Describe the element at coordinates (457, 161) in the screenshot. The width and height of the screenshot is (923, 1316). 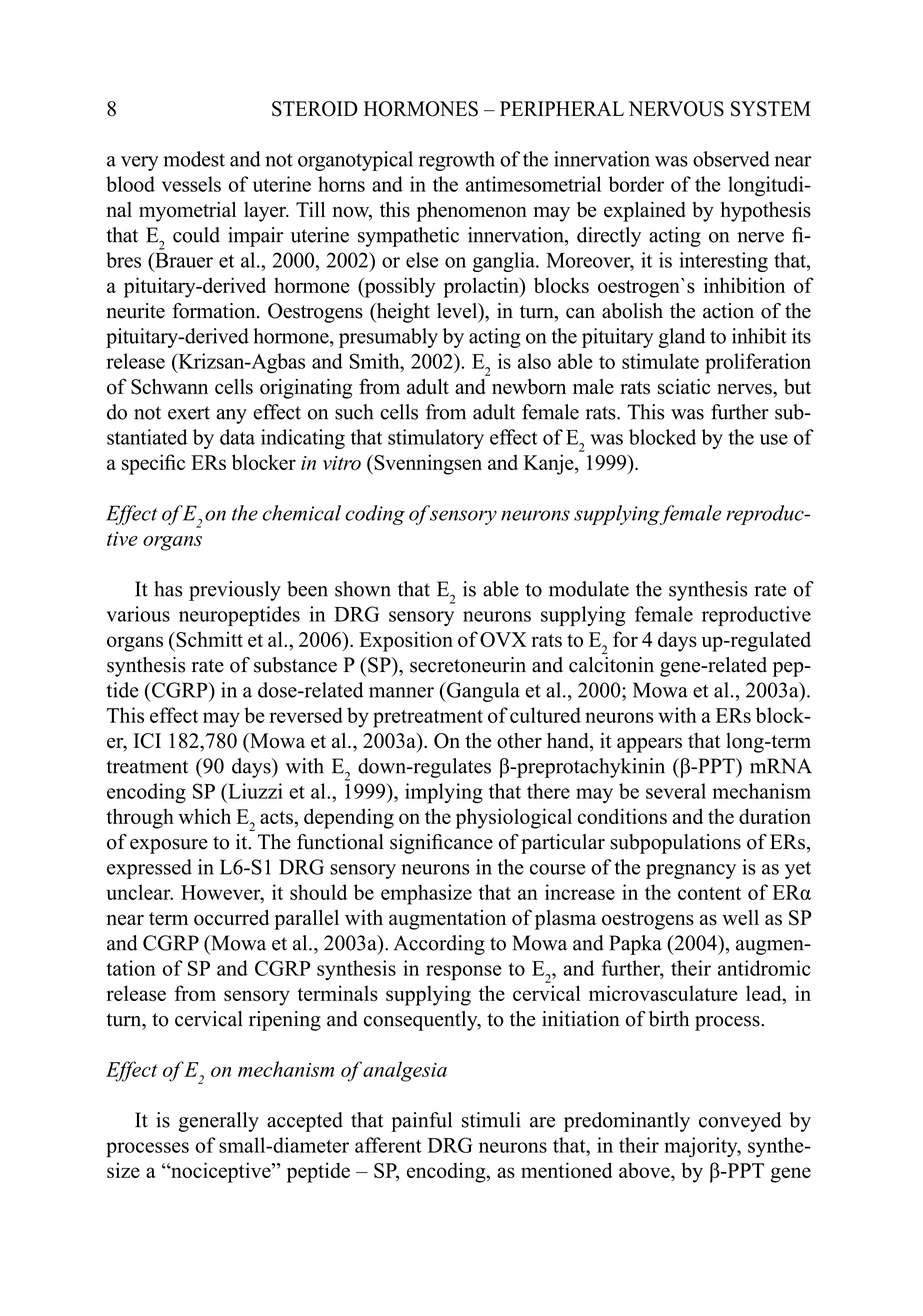
I see `regrowth` at that location.
